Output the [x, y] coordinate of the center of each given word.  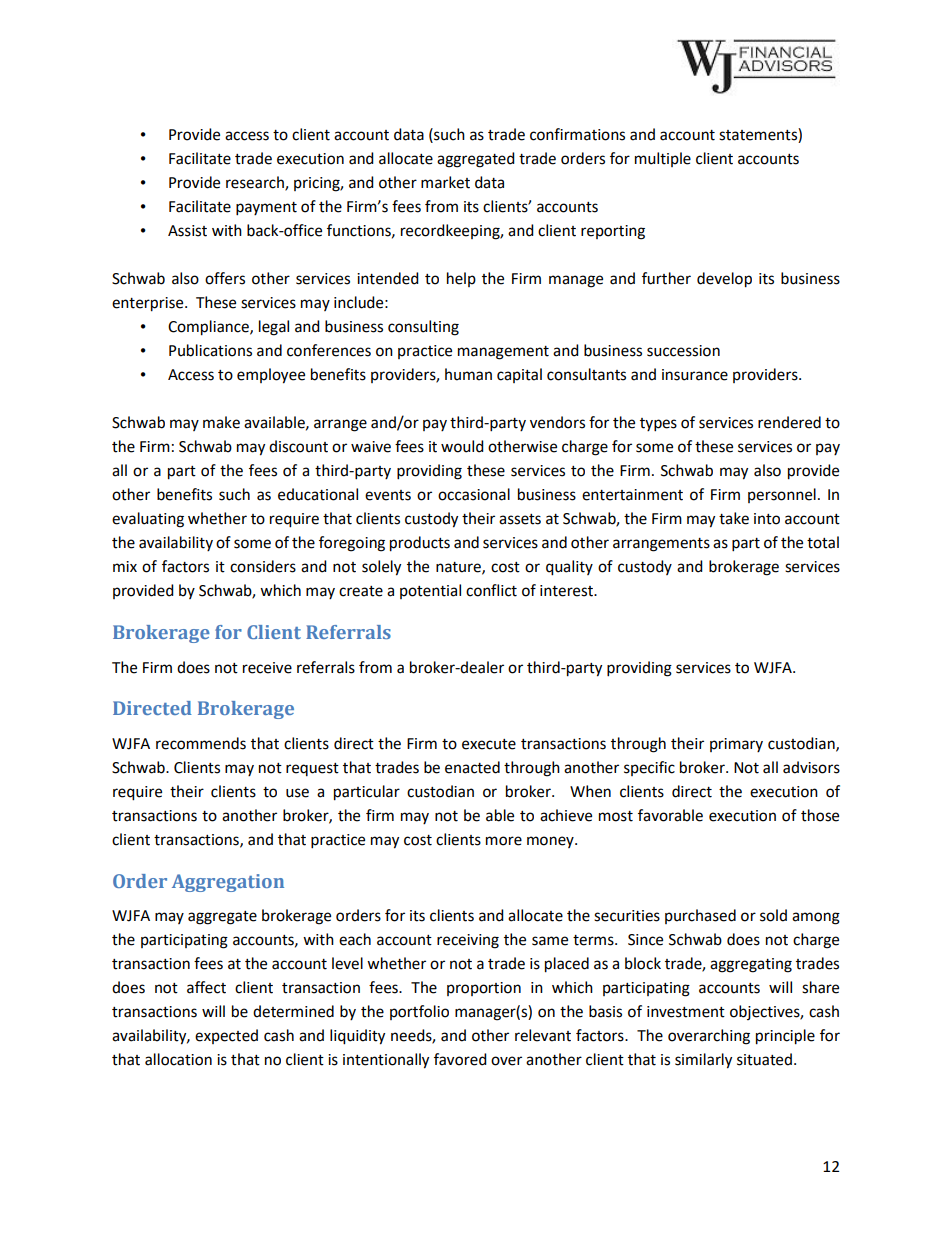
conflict [491, 590]
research [256, 183]
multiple [663, 159]
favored [460, 1059]
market [445, 182]
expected [226, 1036]
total [823, 542]
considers [263, 566]
